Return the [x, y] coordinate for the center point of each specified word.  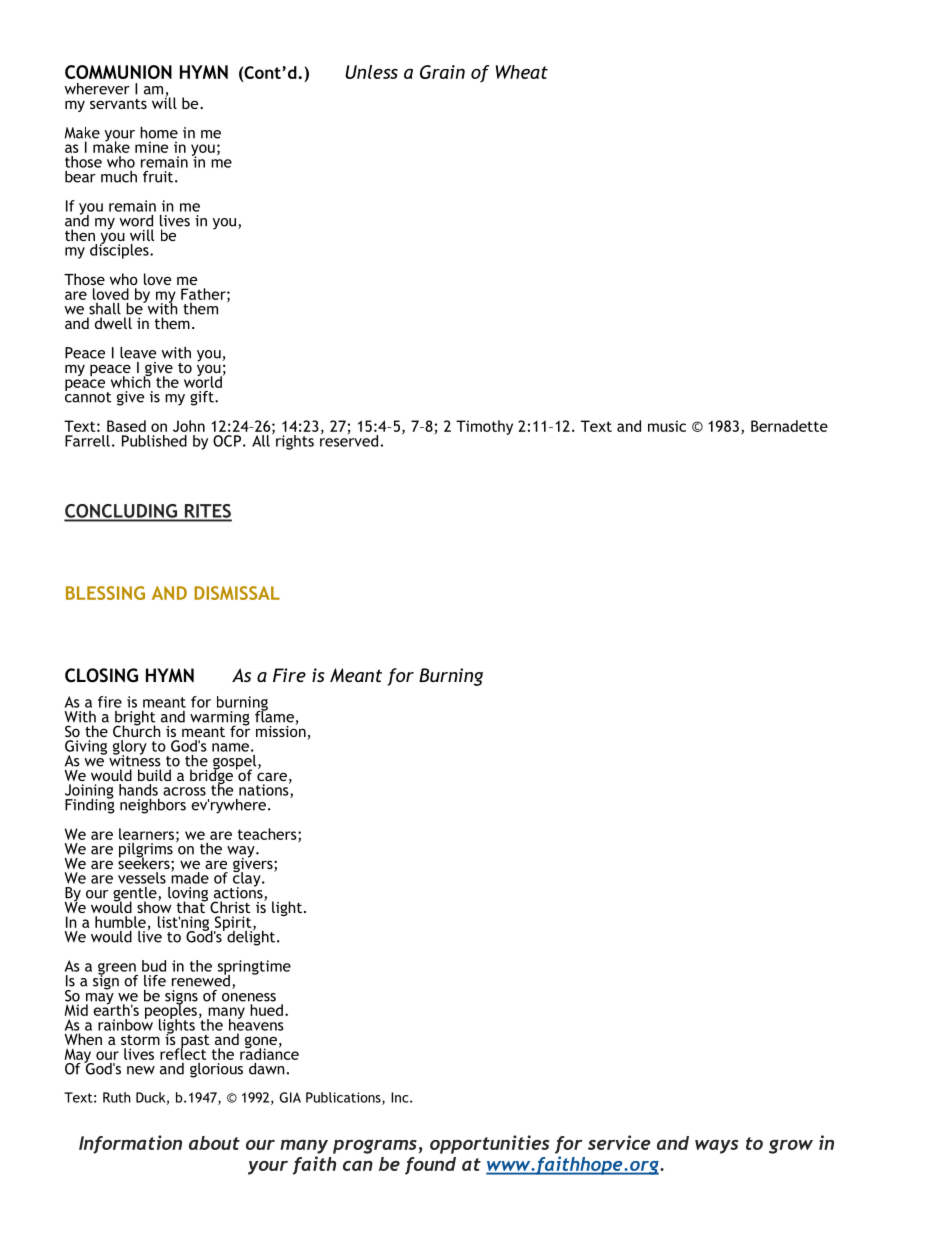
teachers [268, 835]
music [667, 426]
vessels [142, 878]
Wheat [522, 72]
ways [717, 1147]
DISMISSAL [237, 593]
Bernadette [789, 426]
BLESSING [105, 593]
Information [130, 1144]
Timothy [484, 427]
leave [138, 353]
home [159, 133]
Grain [442, 72]
